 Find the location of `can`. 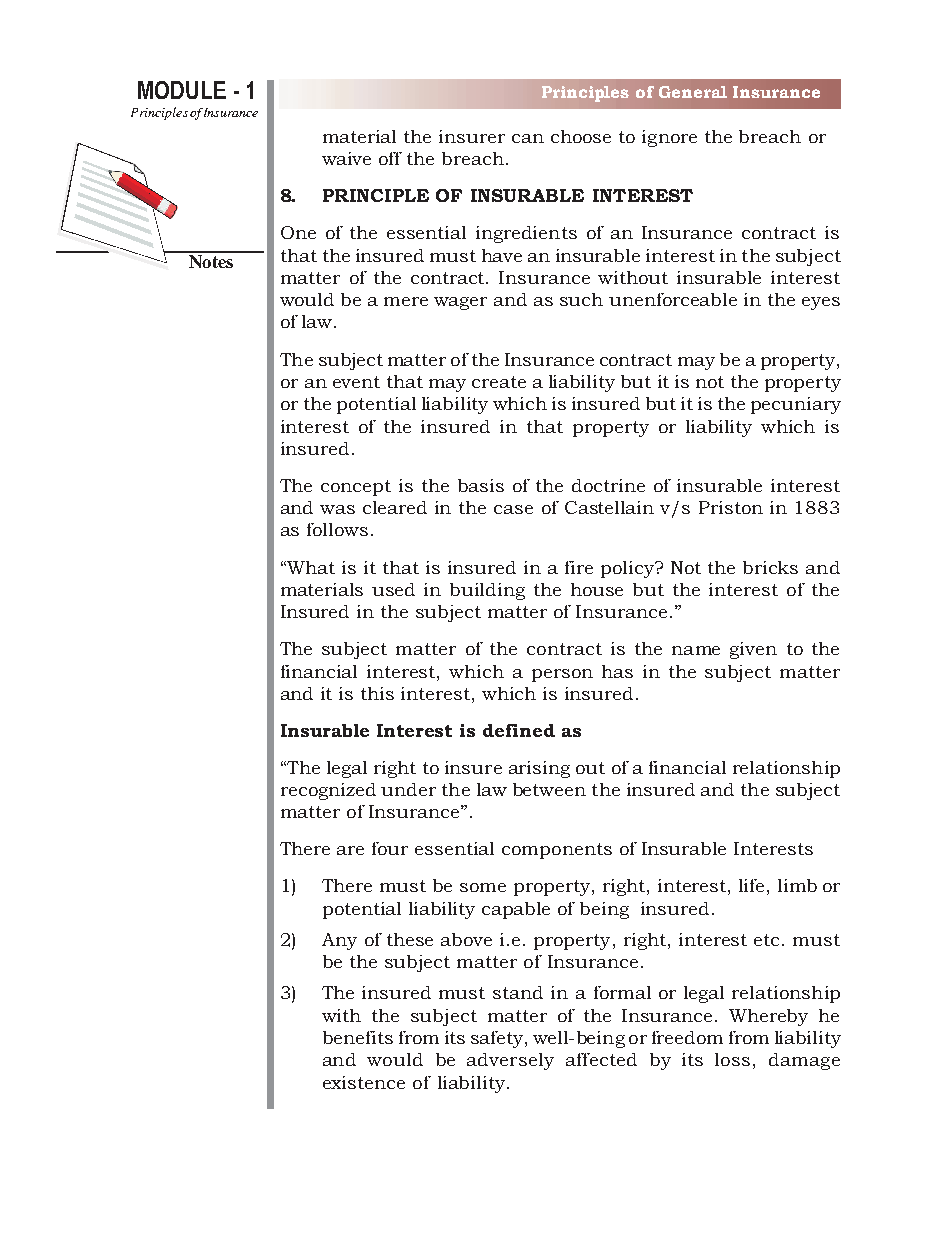

can is located at coordinates (528, 138).
